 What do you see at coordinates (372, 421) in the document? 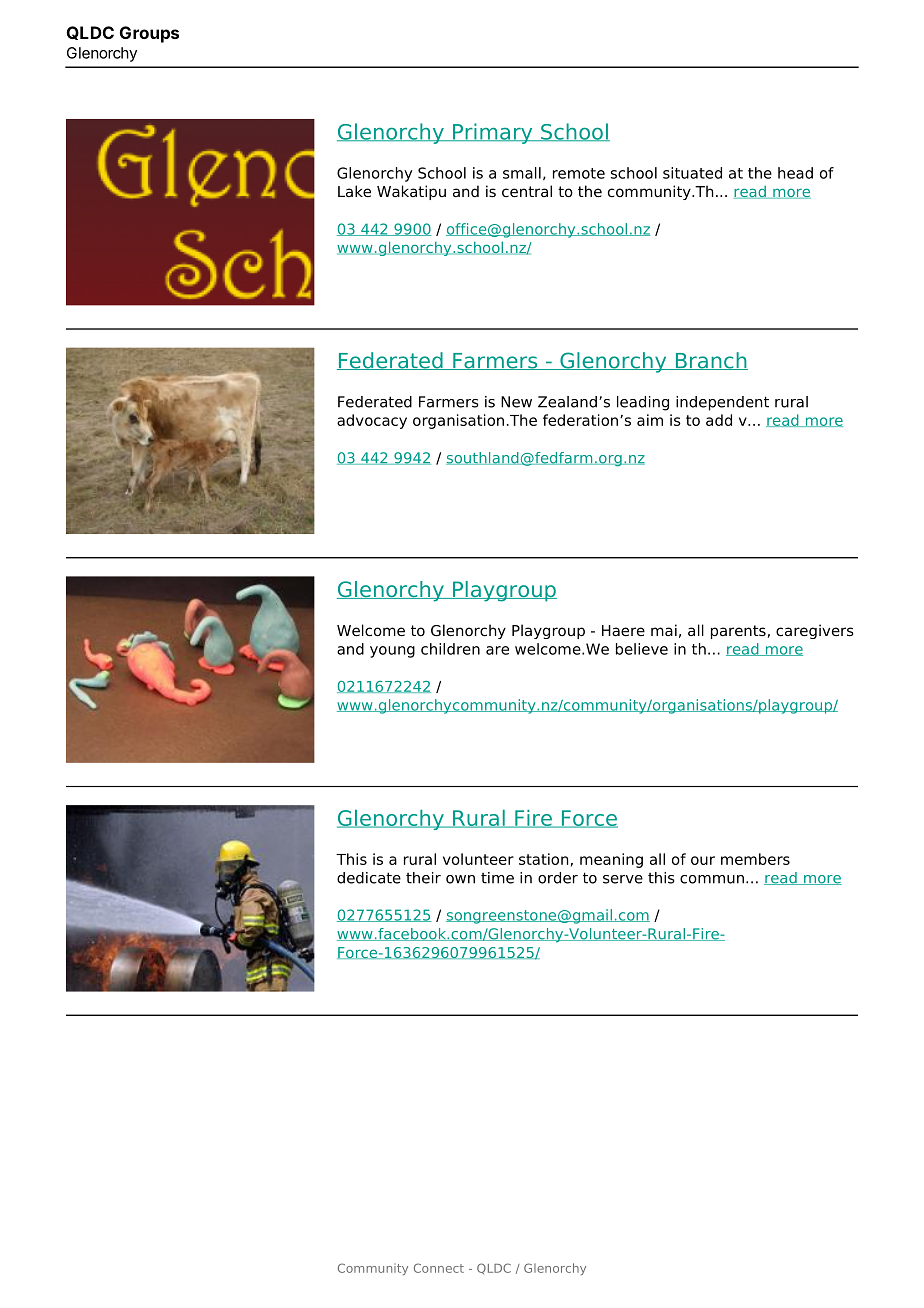
I see `advocacy` at bounding box center [372, 421].
